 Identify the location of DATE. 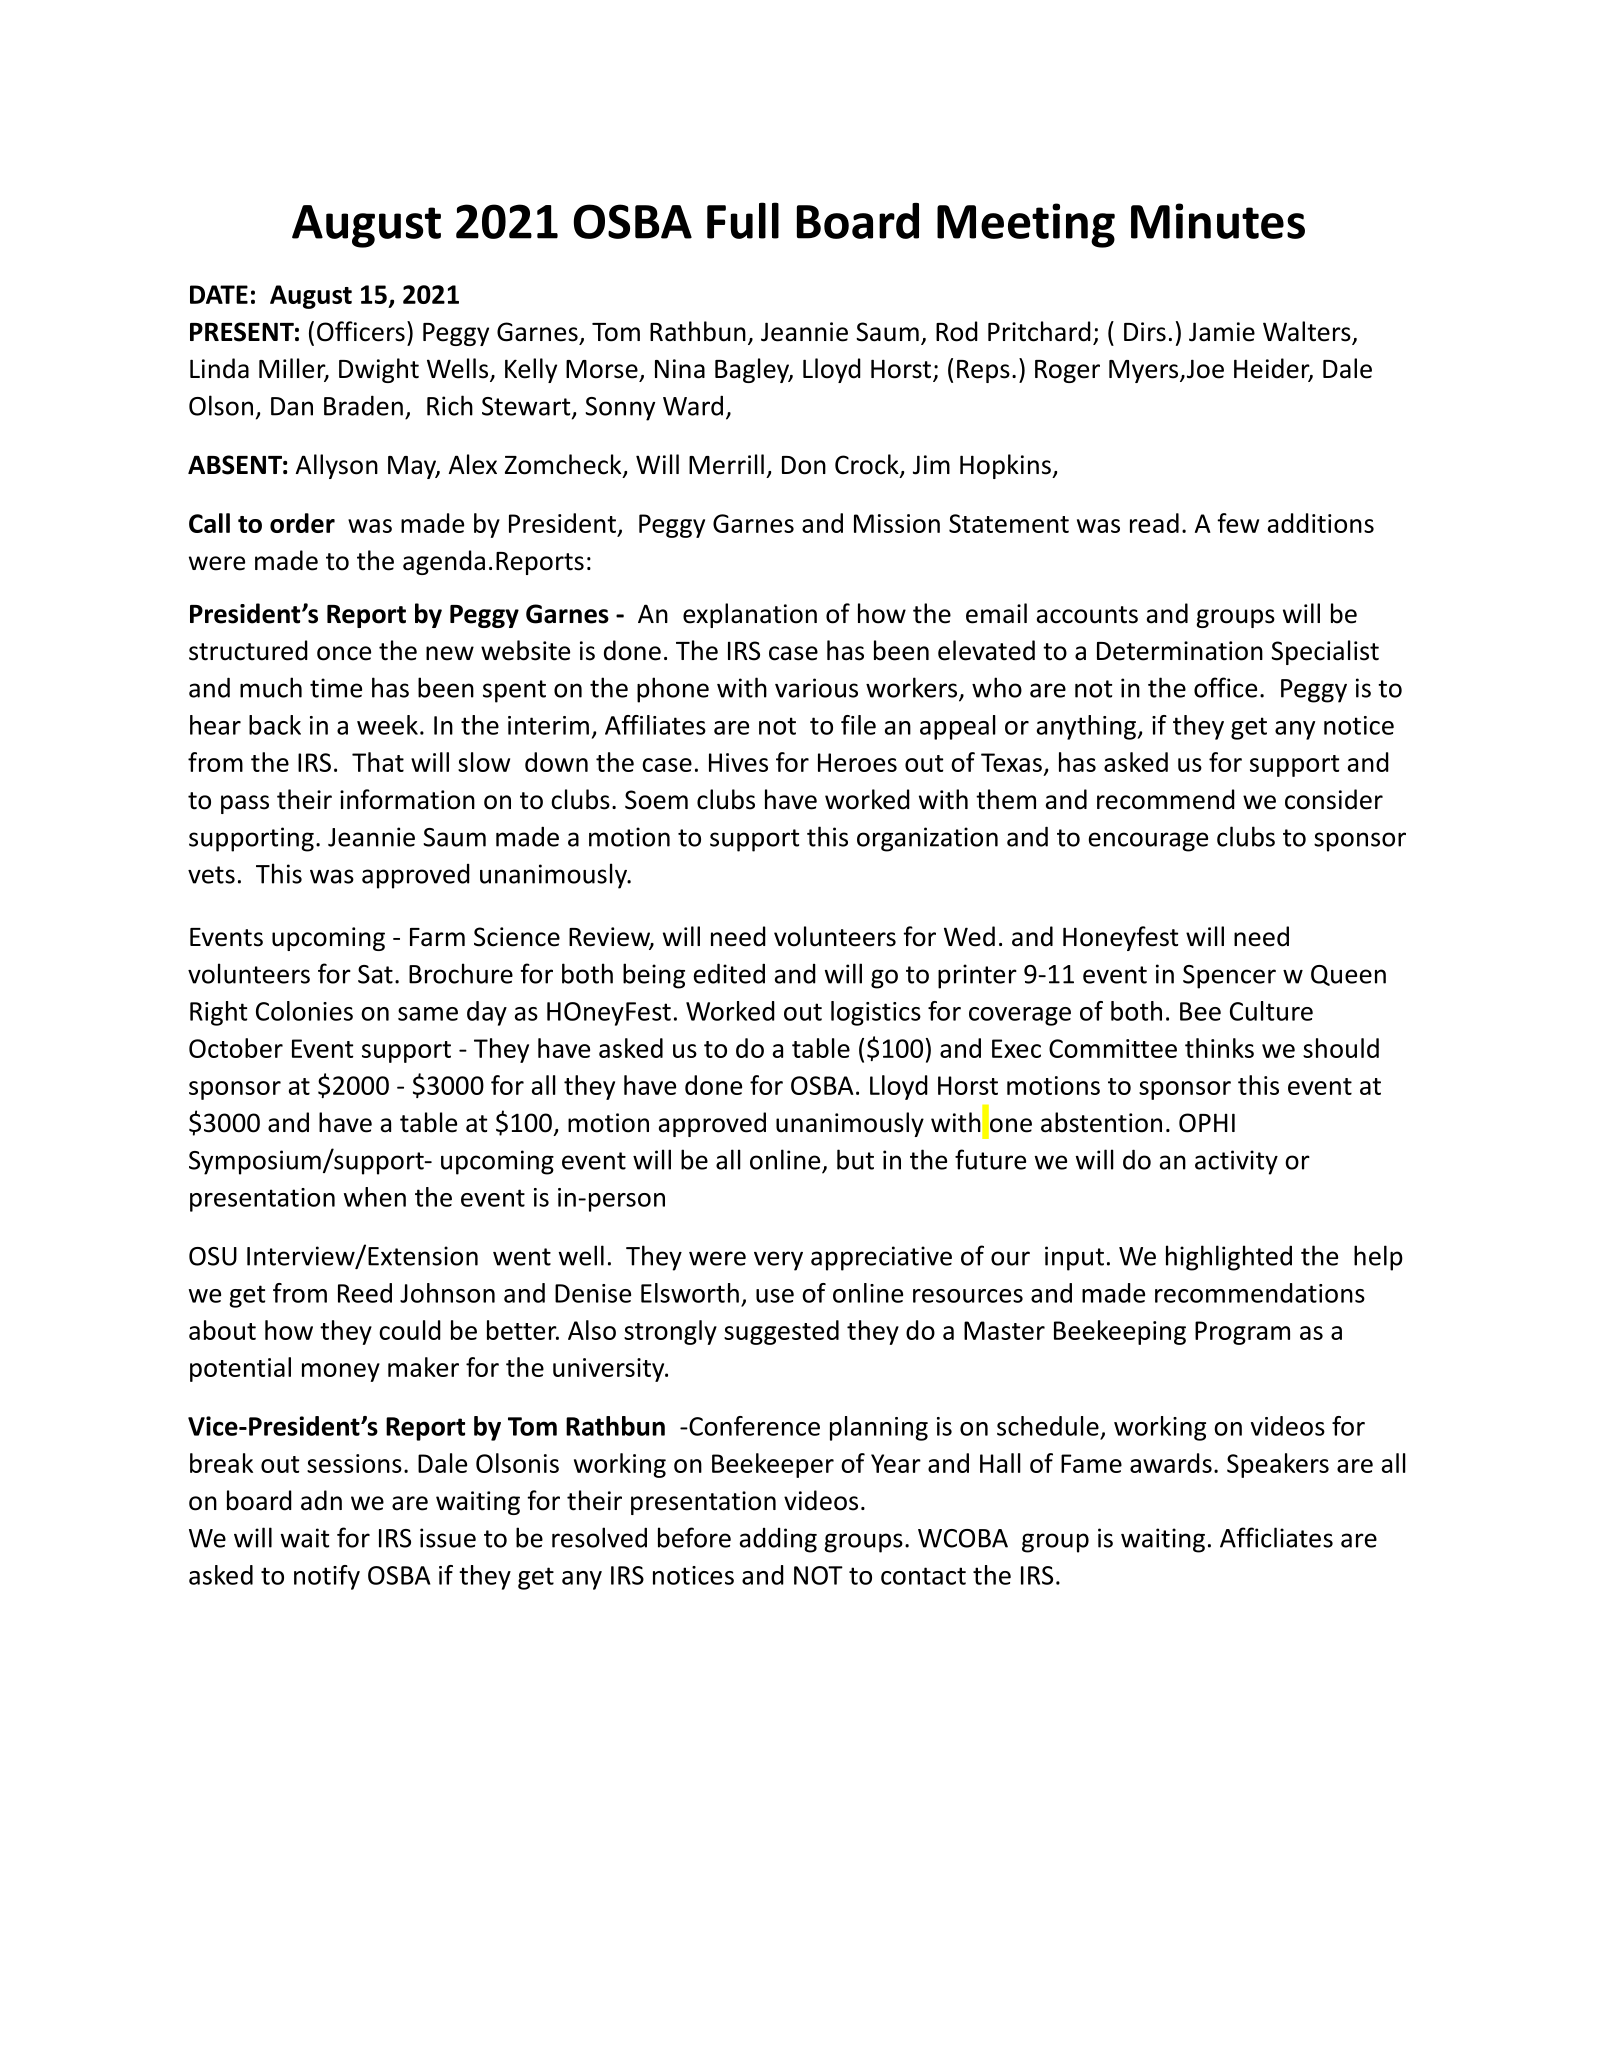
(219, 294).
